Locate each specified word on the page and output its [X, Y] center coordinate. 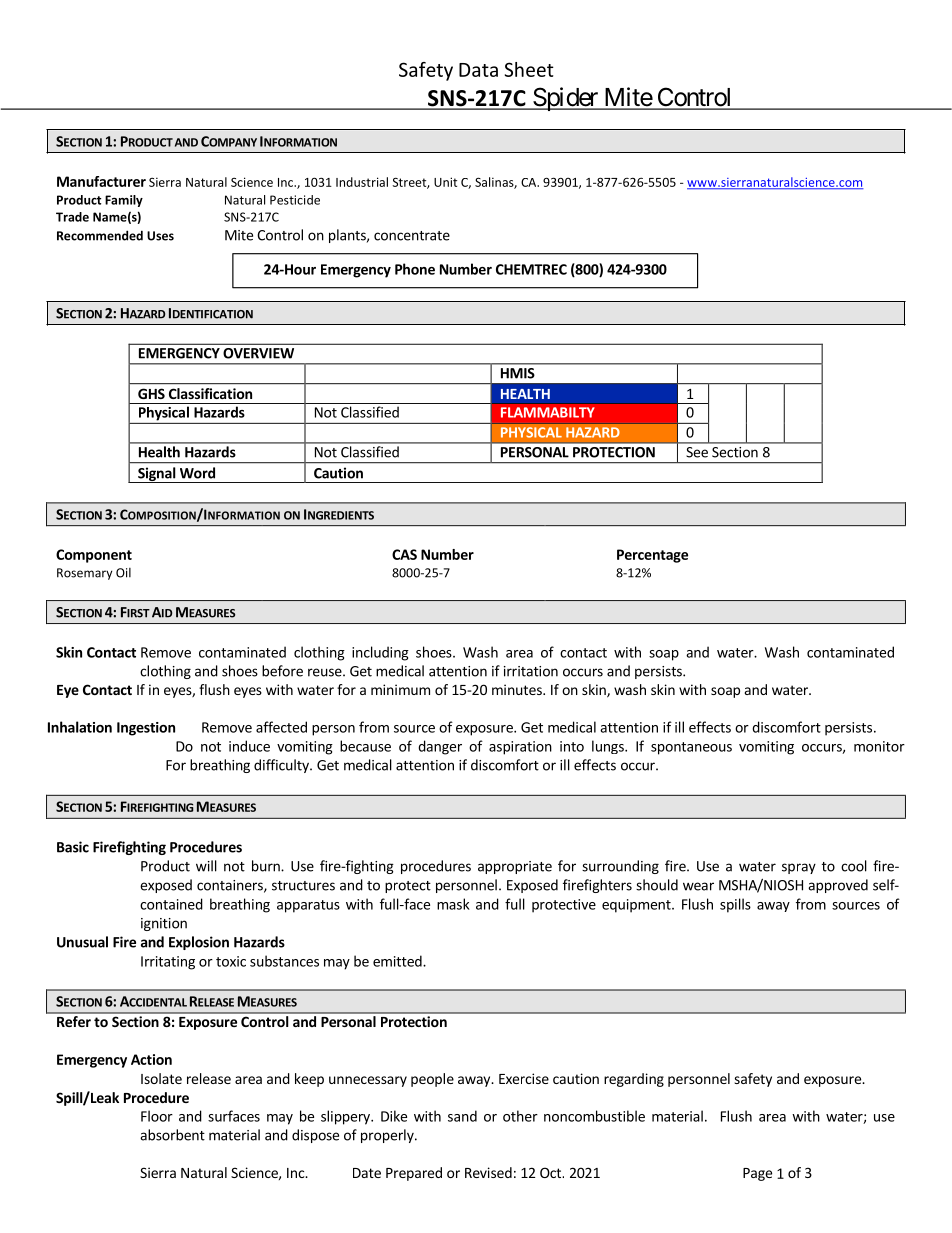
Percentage [652, 556]
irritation [531, 671]
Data [478, 70]
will [206, 866]
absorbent [172, 1135]
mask [453, 904]
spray [799, 868]
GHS [151, 393]
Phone [415, 269]
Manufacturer [101, 181]
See [697, 452]
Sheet [529, 69]
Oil [123, 573]
